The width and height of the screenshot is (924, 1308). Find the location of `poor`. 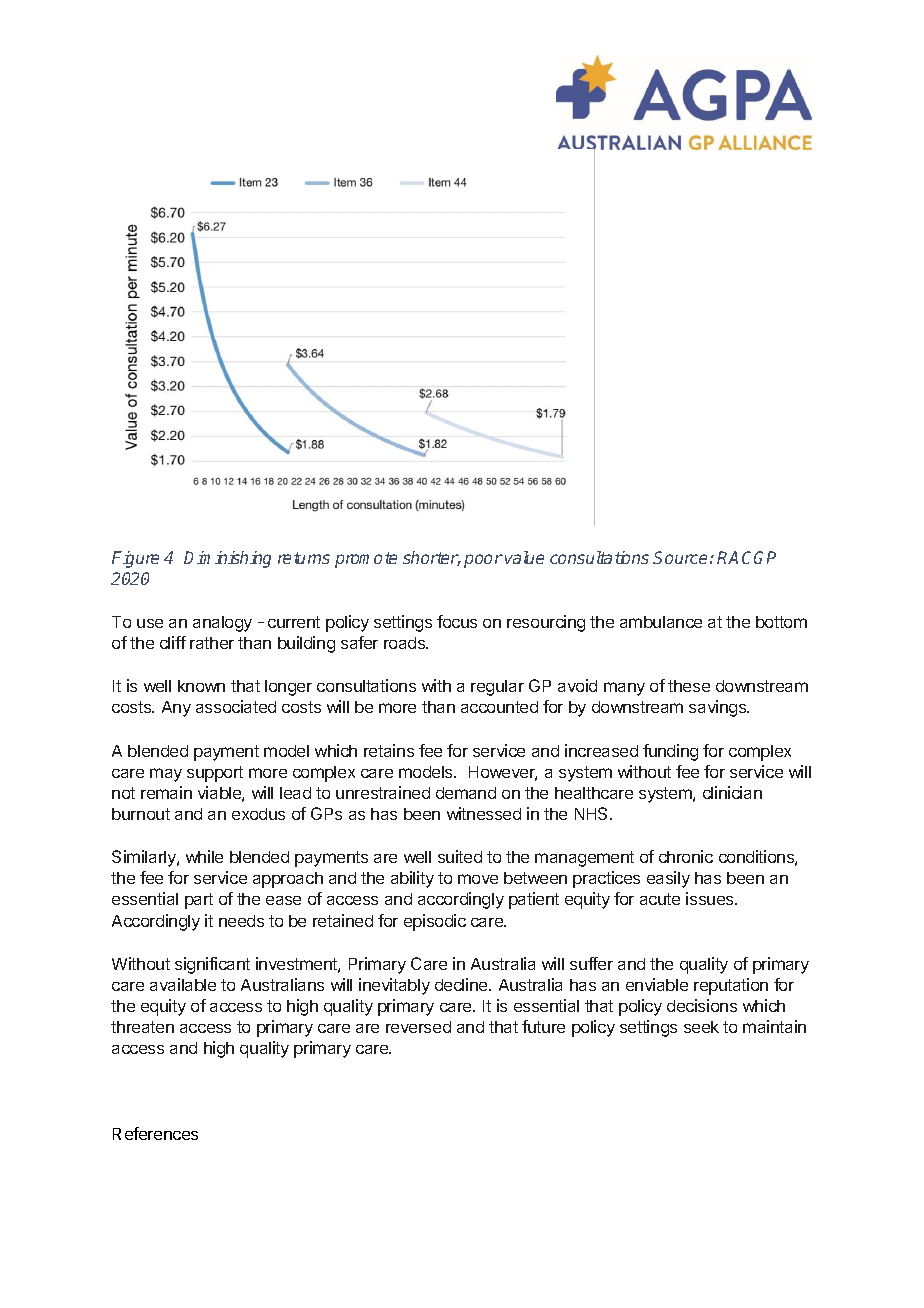

poor is located at coordinates (483, 561).
